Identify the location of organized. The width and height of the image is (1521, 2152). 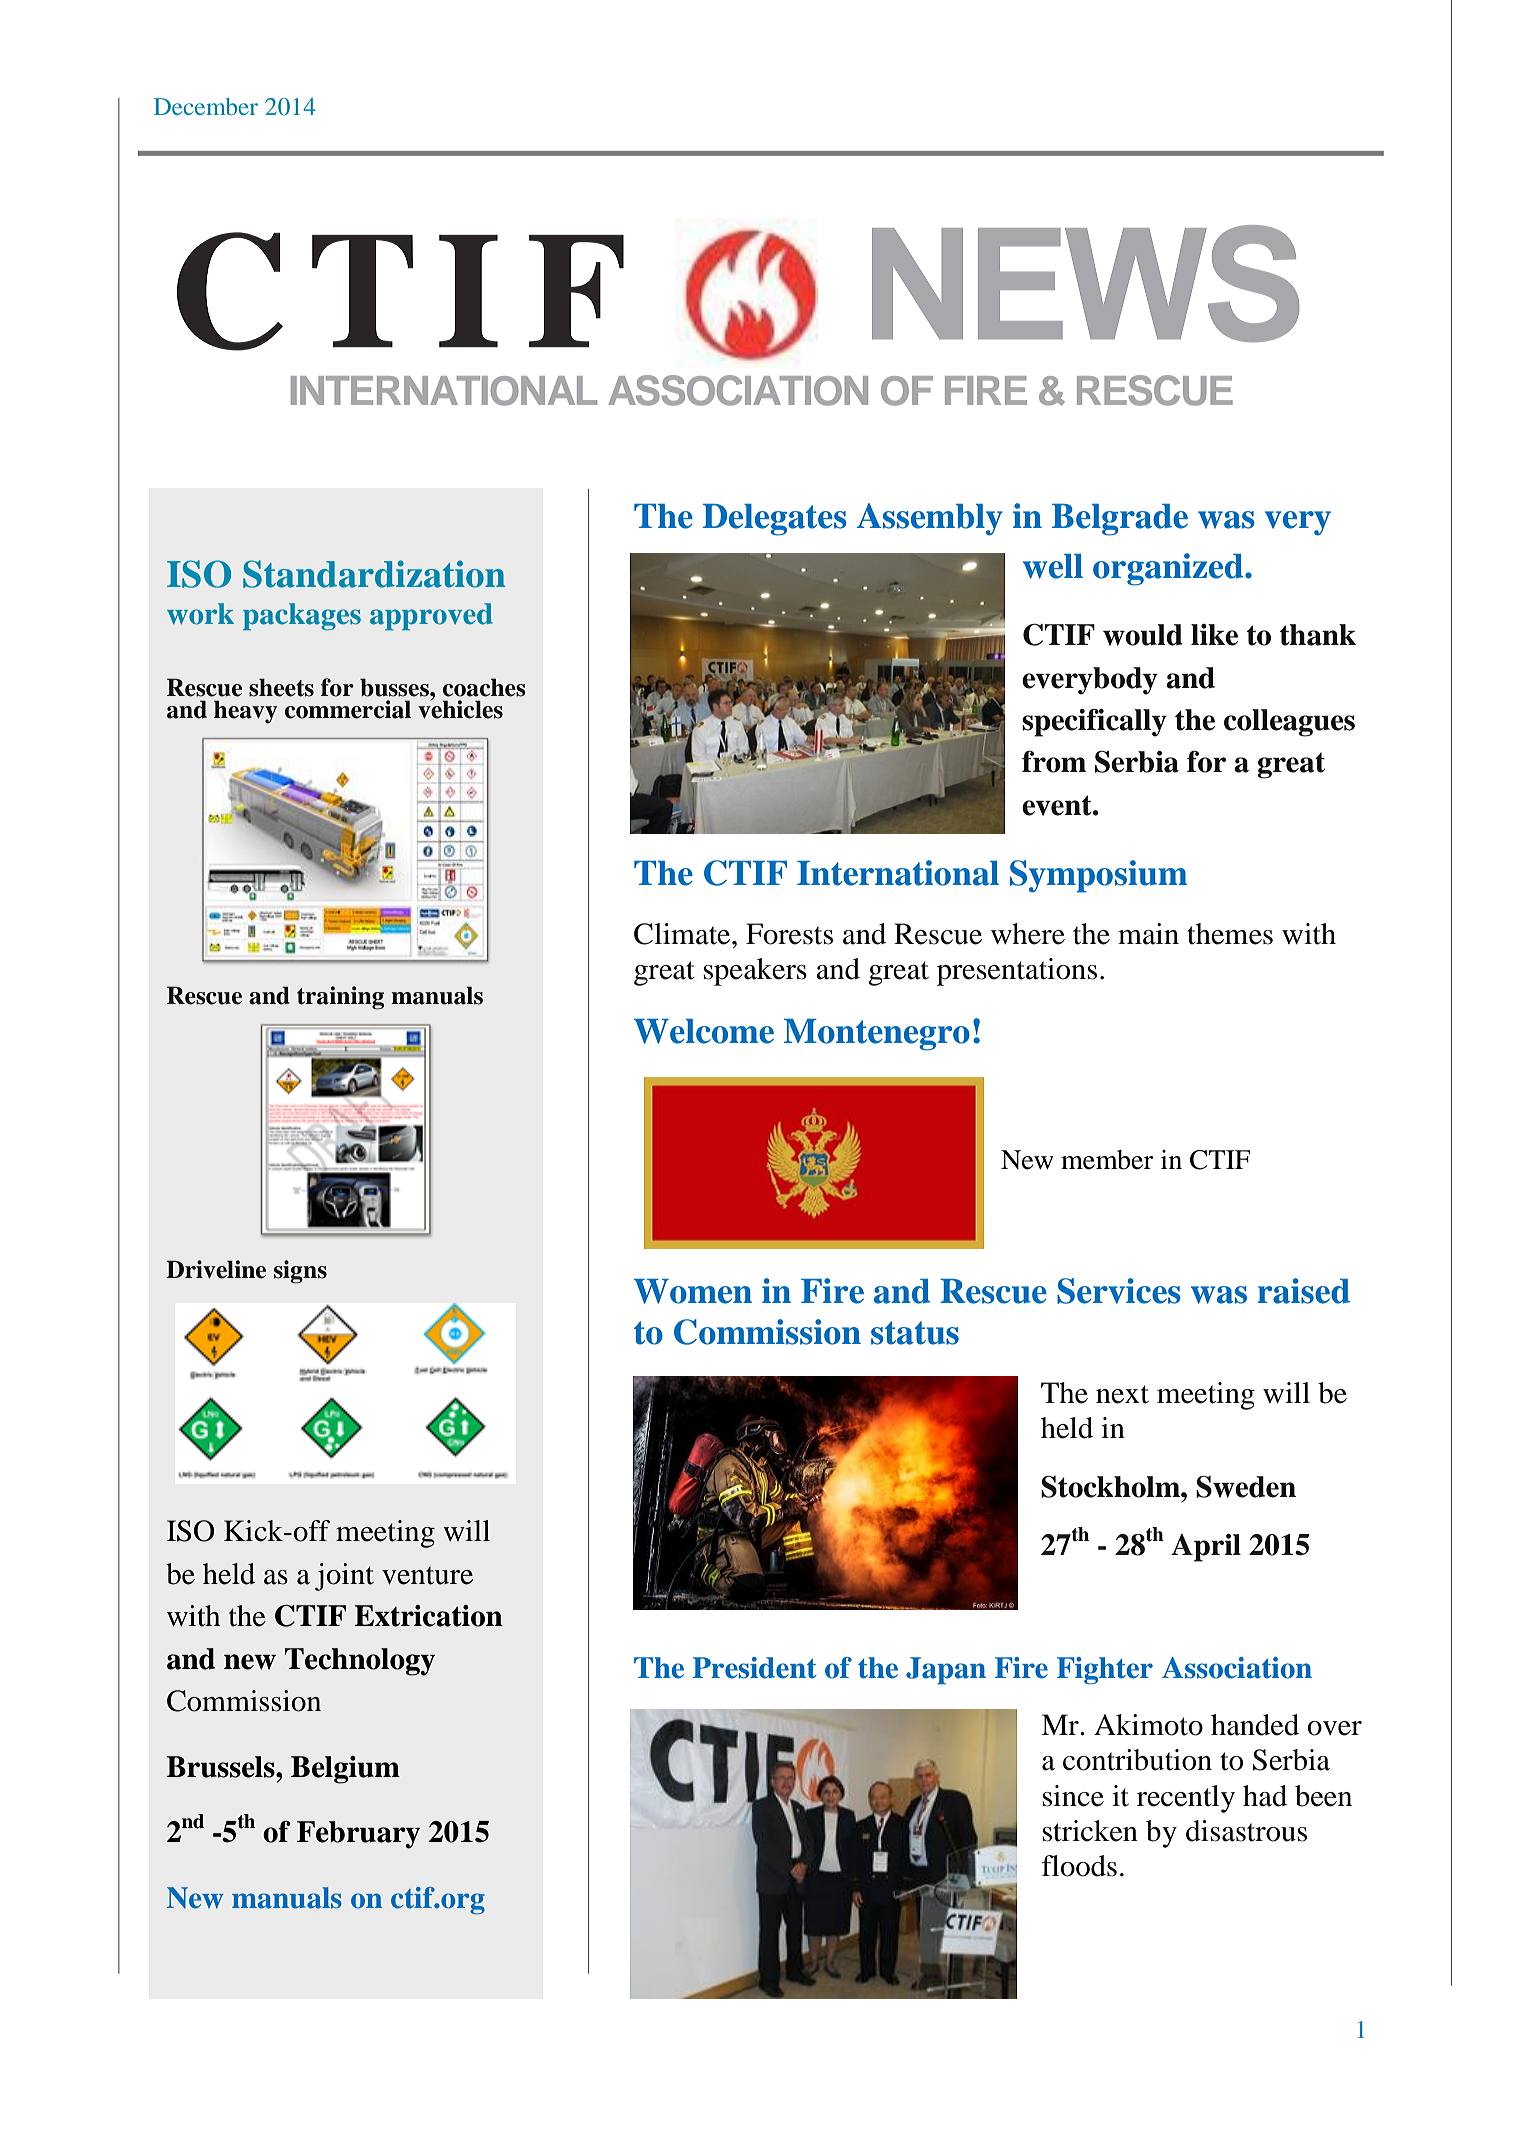
(1169, 569).
